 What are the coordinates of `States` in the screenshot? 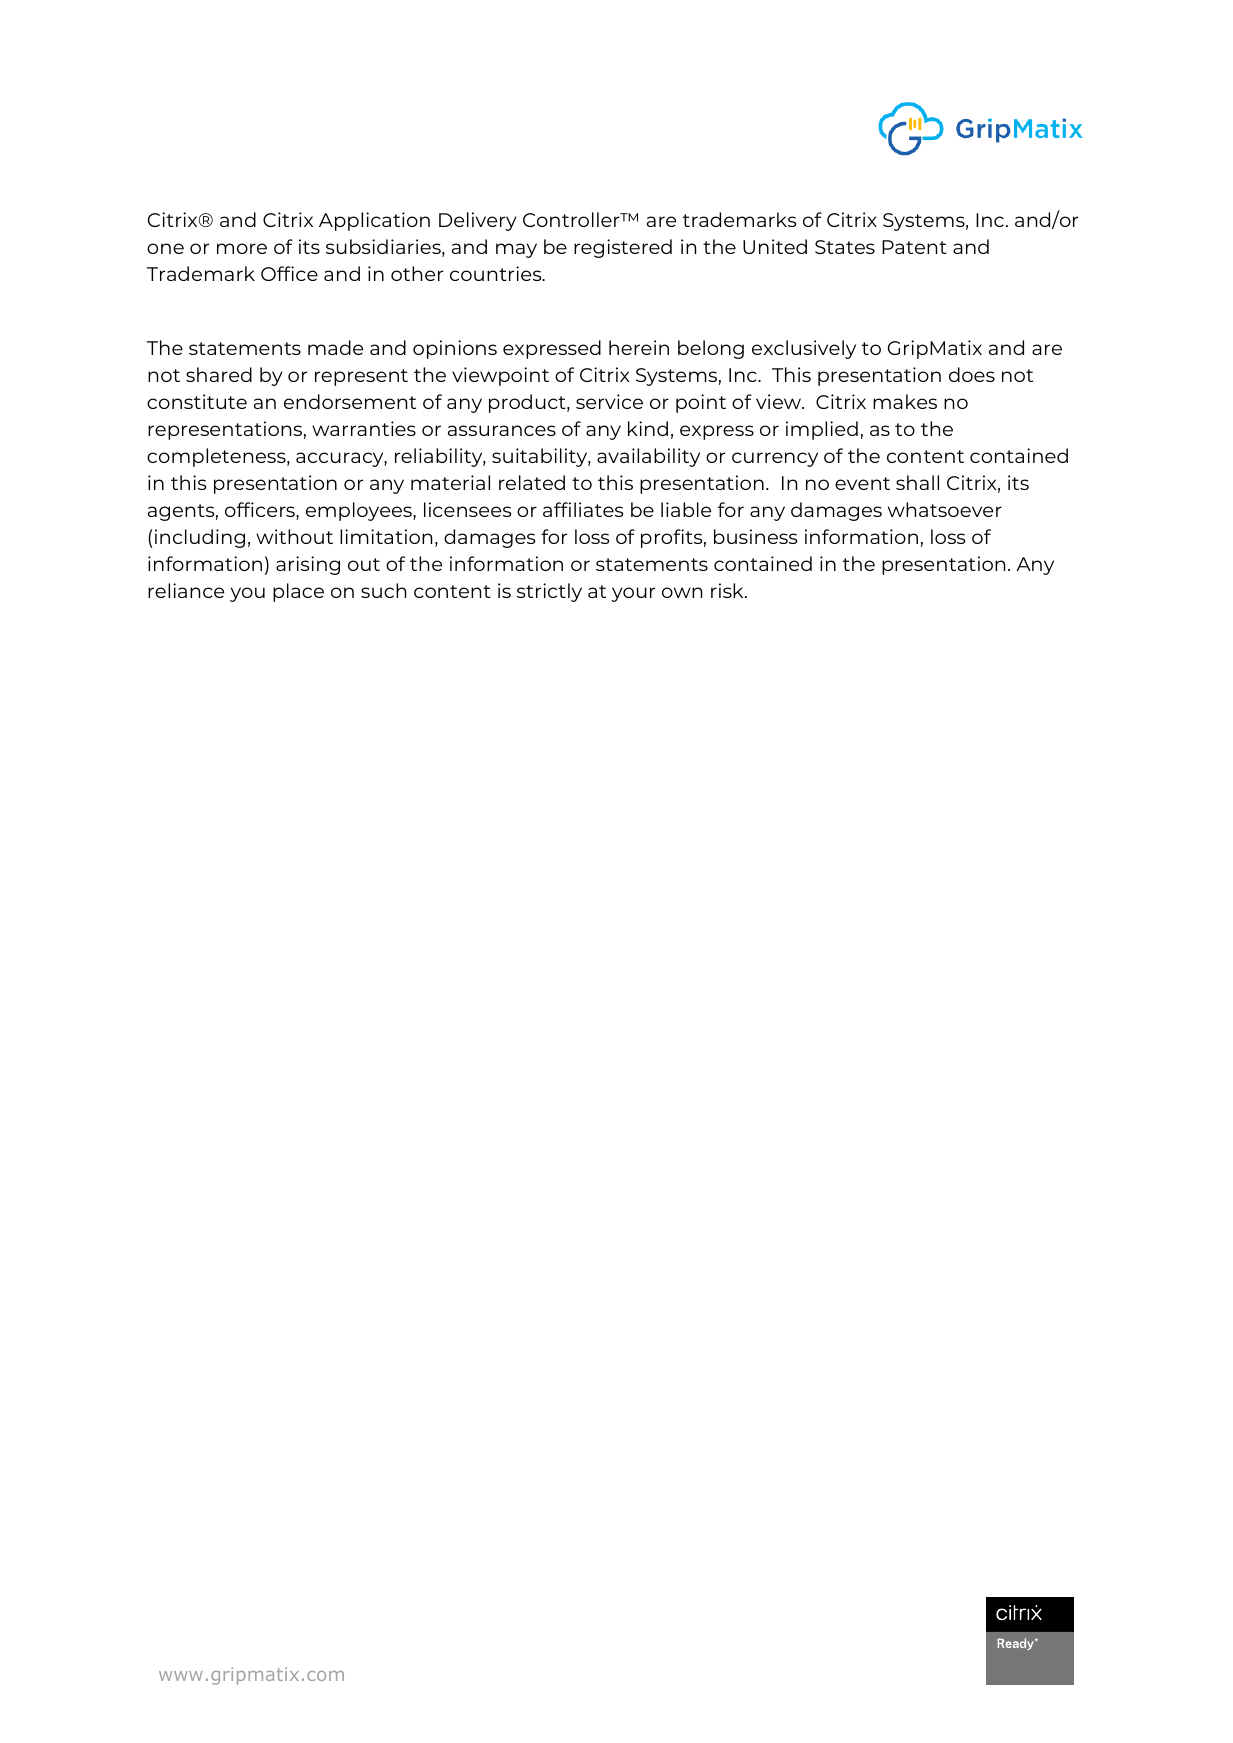 It's located at (845, 247).
